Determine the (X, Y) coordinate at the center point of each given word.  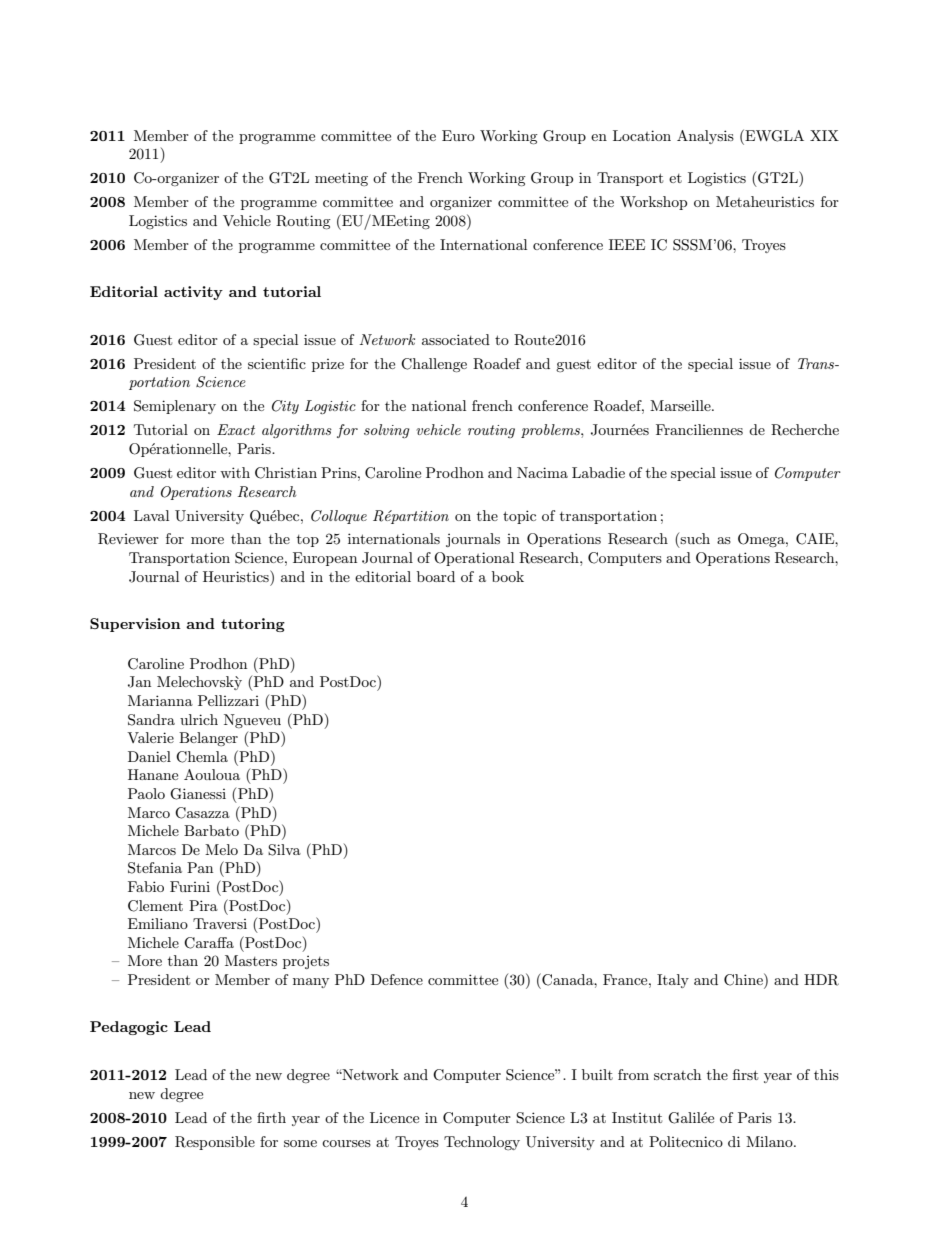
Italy (673, 981)
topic (519, 517)
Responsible (215, 1143)
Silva (284, 850)
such (695, 538)
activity (193, 293)
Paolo (146, 793)
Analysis (705, 137)
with (235, 472)
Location (642, 135)
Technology (482, 1143)
